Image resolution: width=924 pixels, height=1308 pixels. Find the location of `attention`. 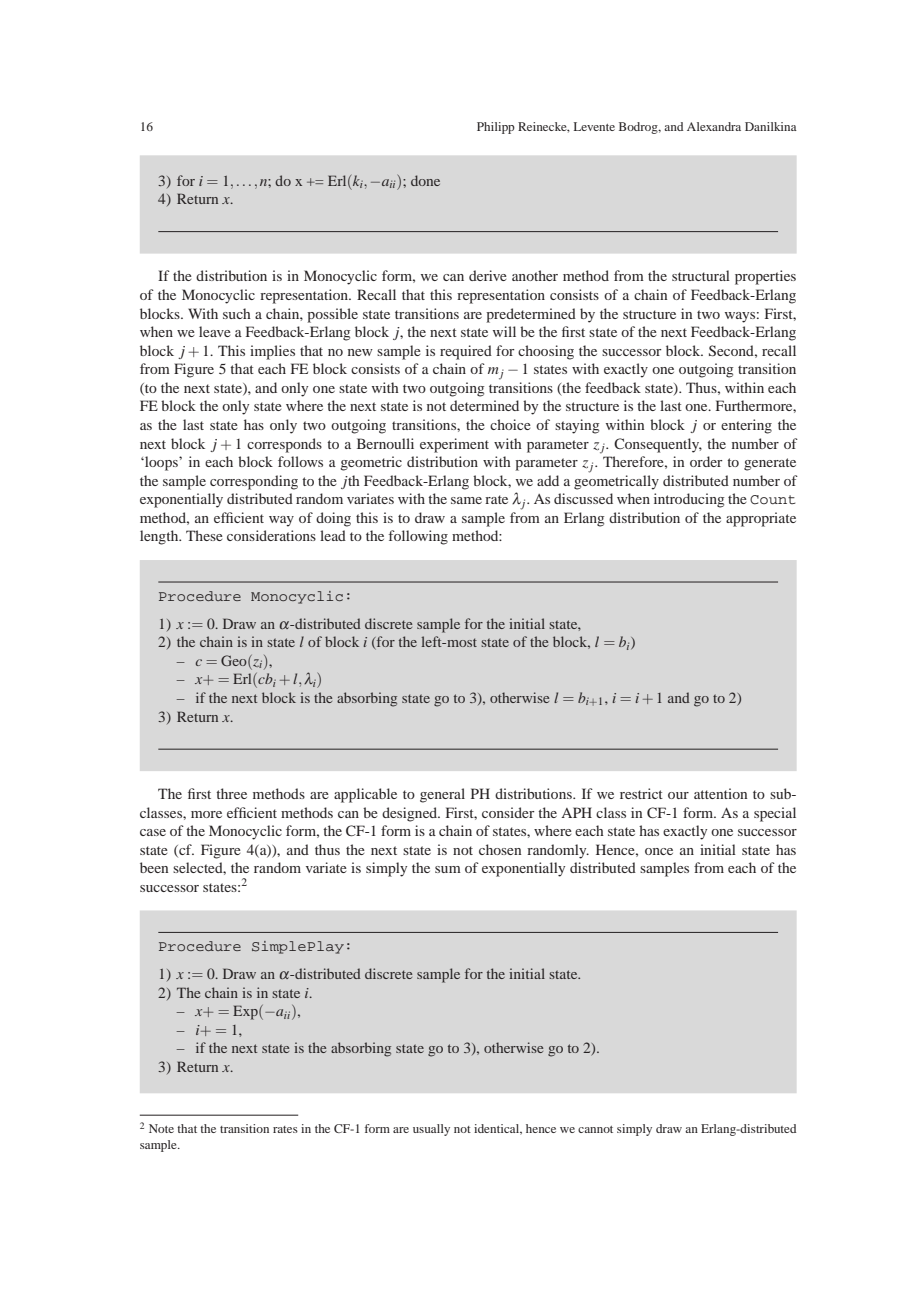

attention is located at coordinates (720, 793).
